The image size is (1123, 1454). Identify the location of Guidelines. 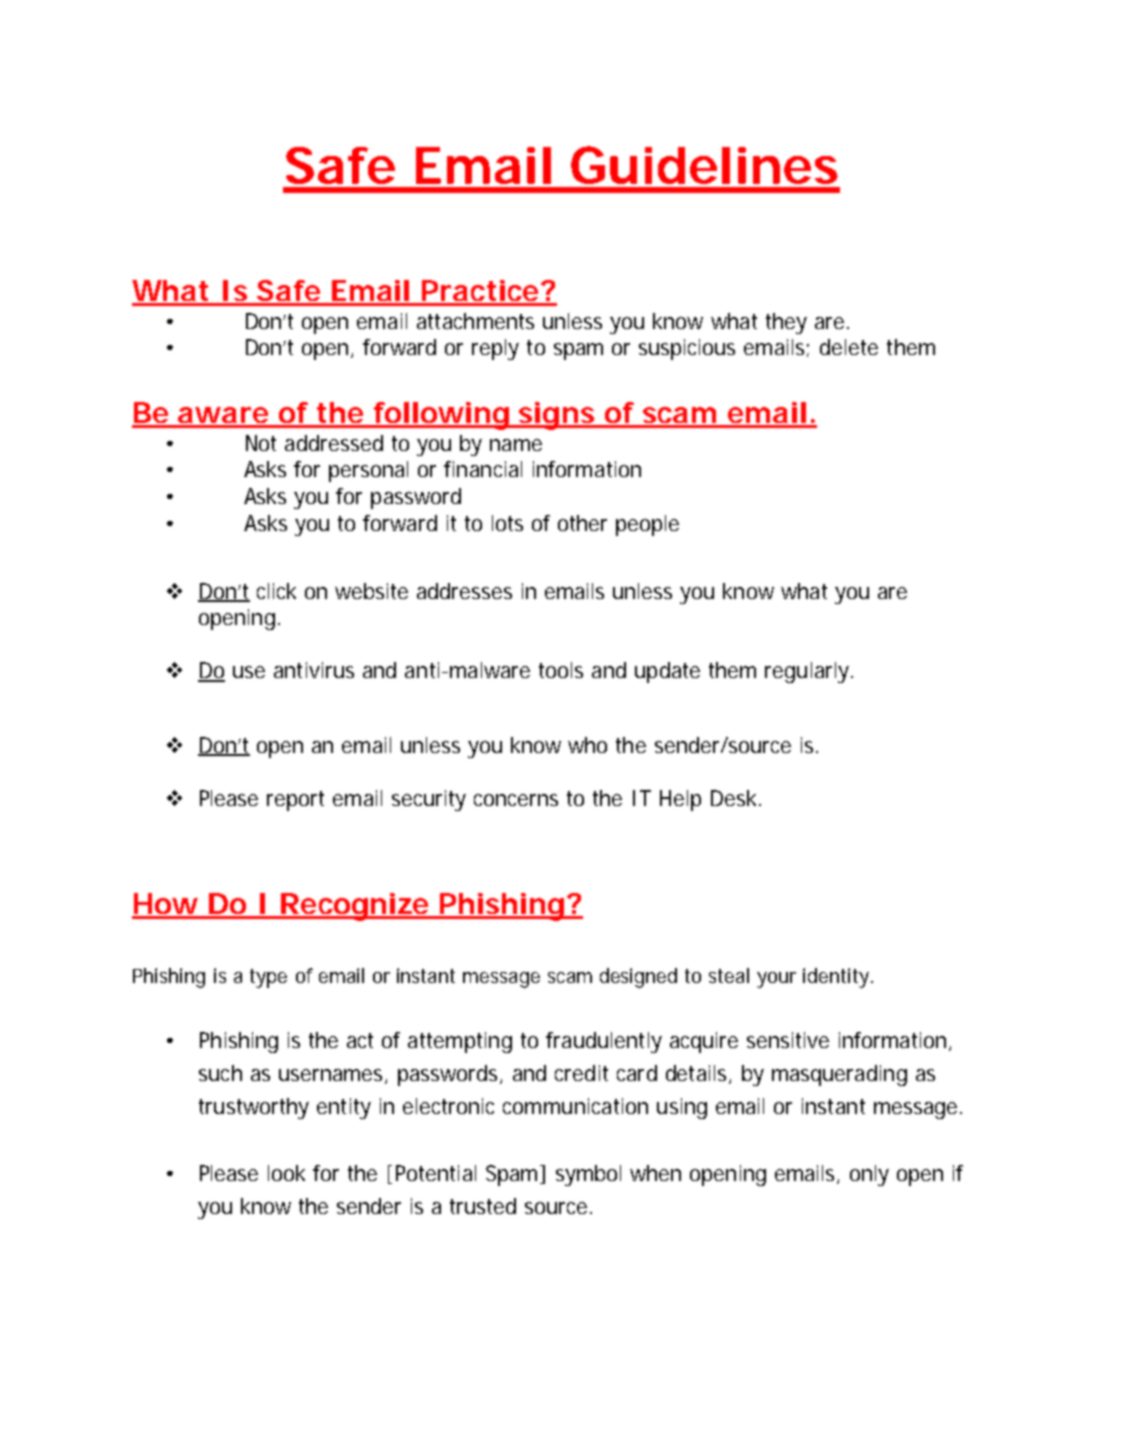
(704, 165).
